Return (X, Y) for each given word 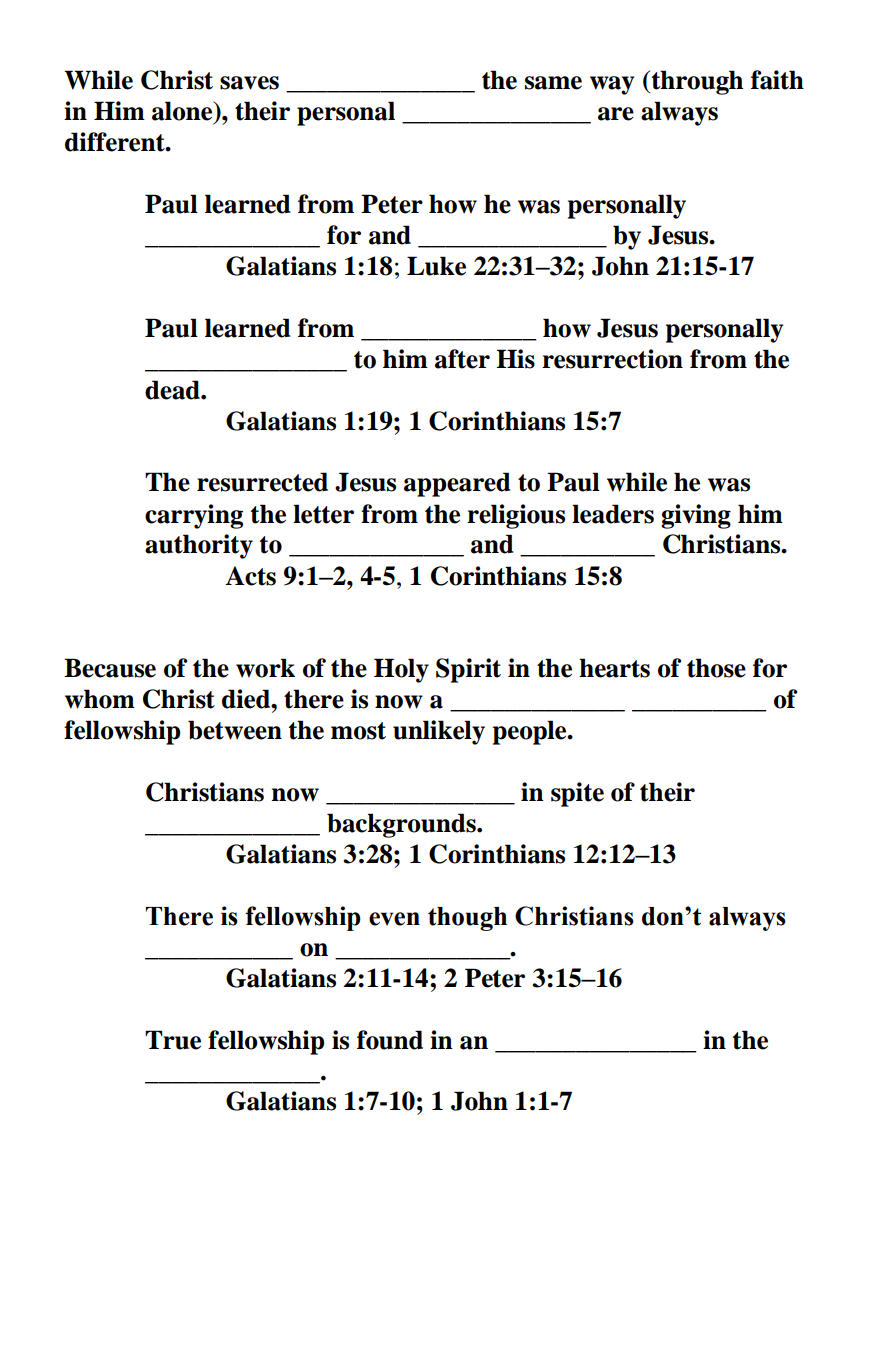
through (696, 82)
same (553, 83)
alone (183, 112)
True (173, 1040)
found (390, 1040)
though (467, 919)
